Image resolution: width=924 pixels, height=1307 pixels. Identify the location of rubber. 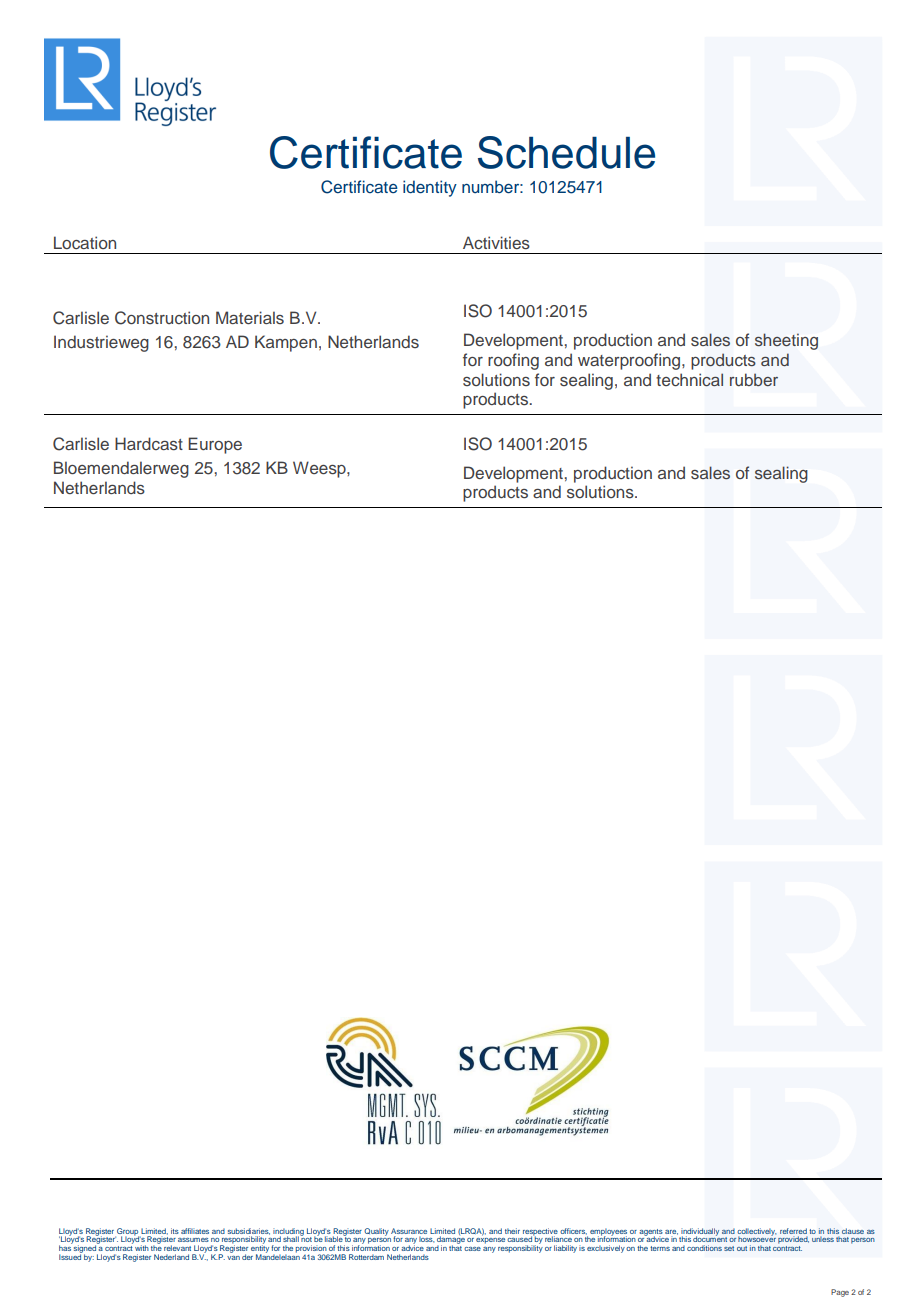
(754, 379).
